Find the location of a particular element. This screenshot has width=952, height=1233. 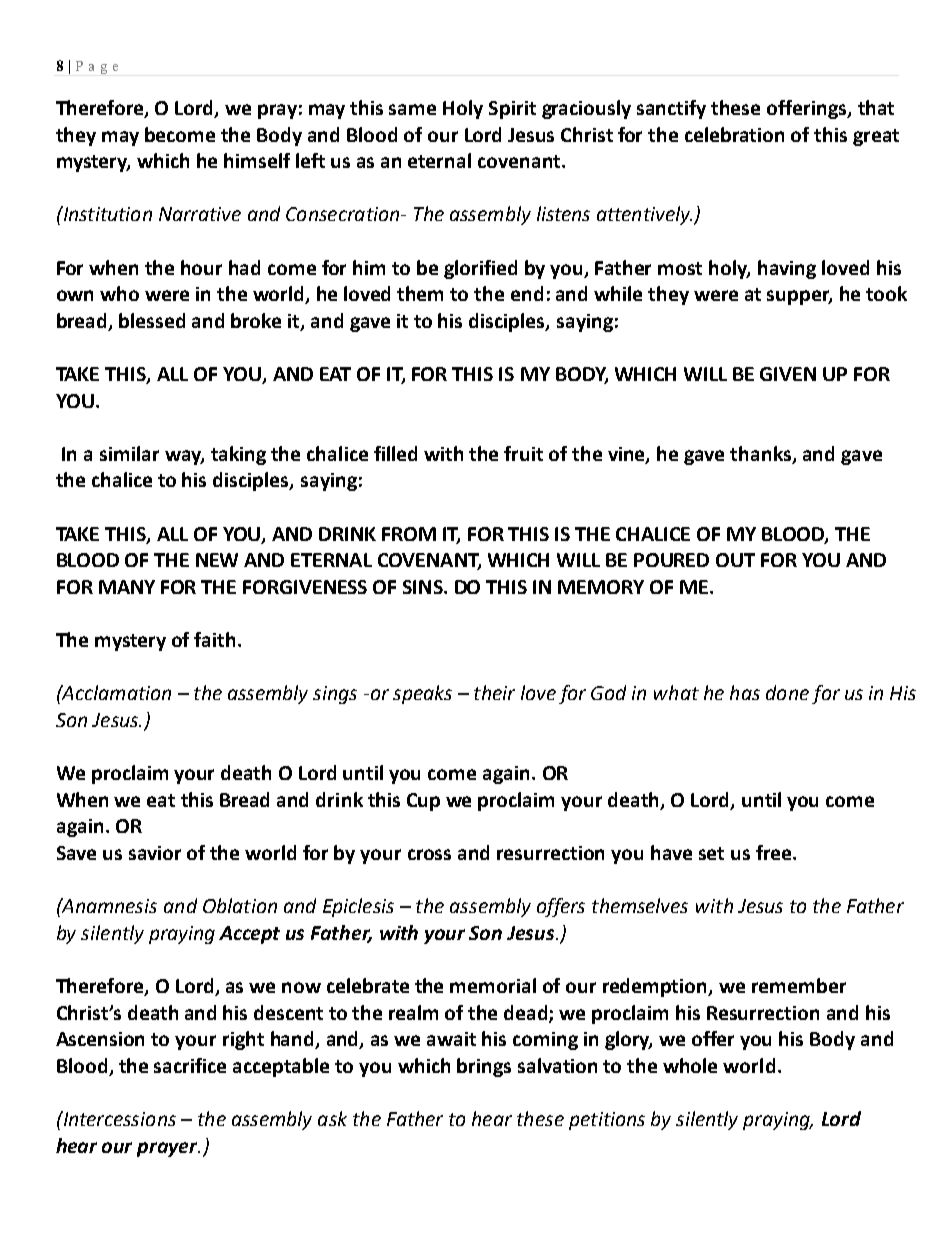

fruit is located at coordinates (523, 453).
